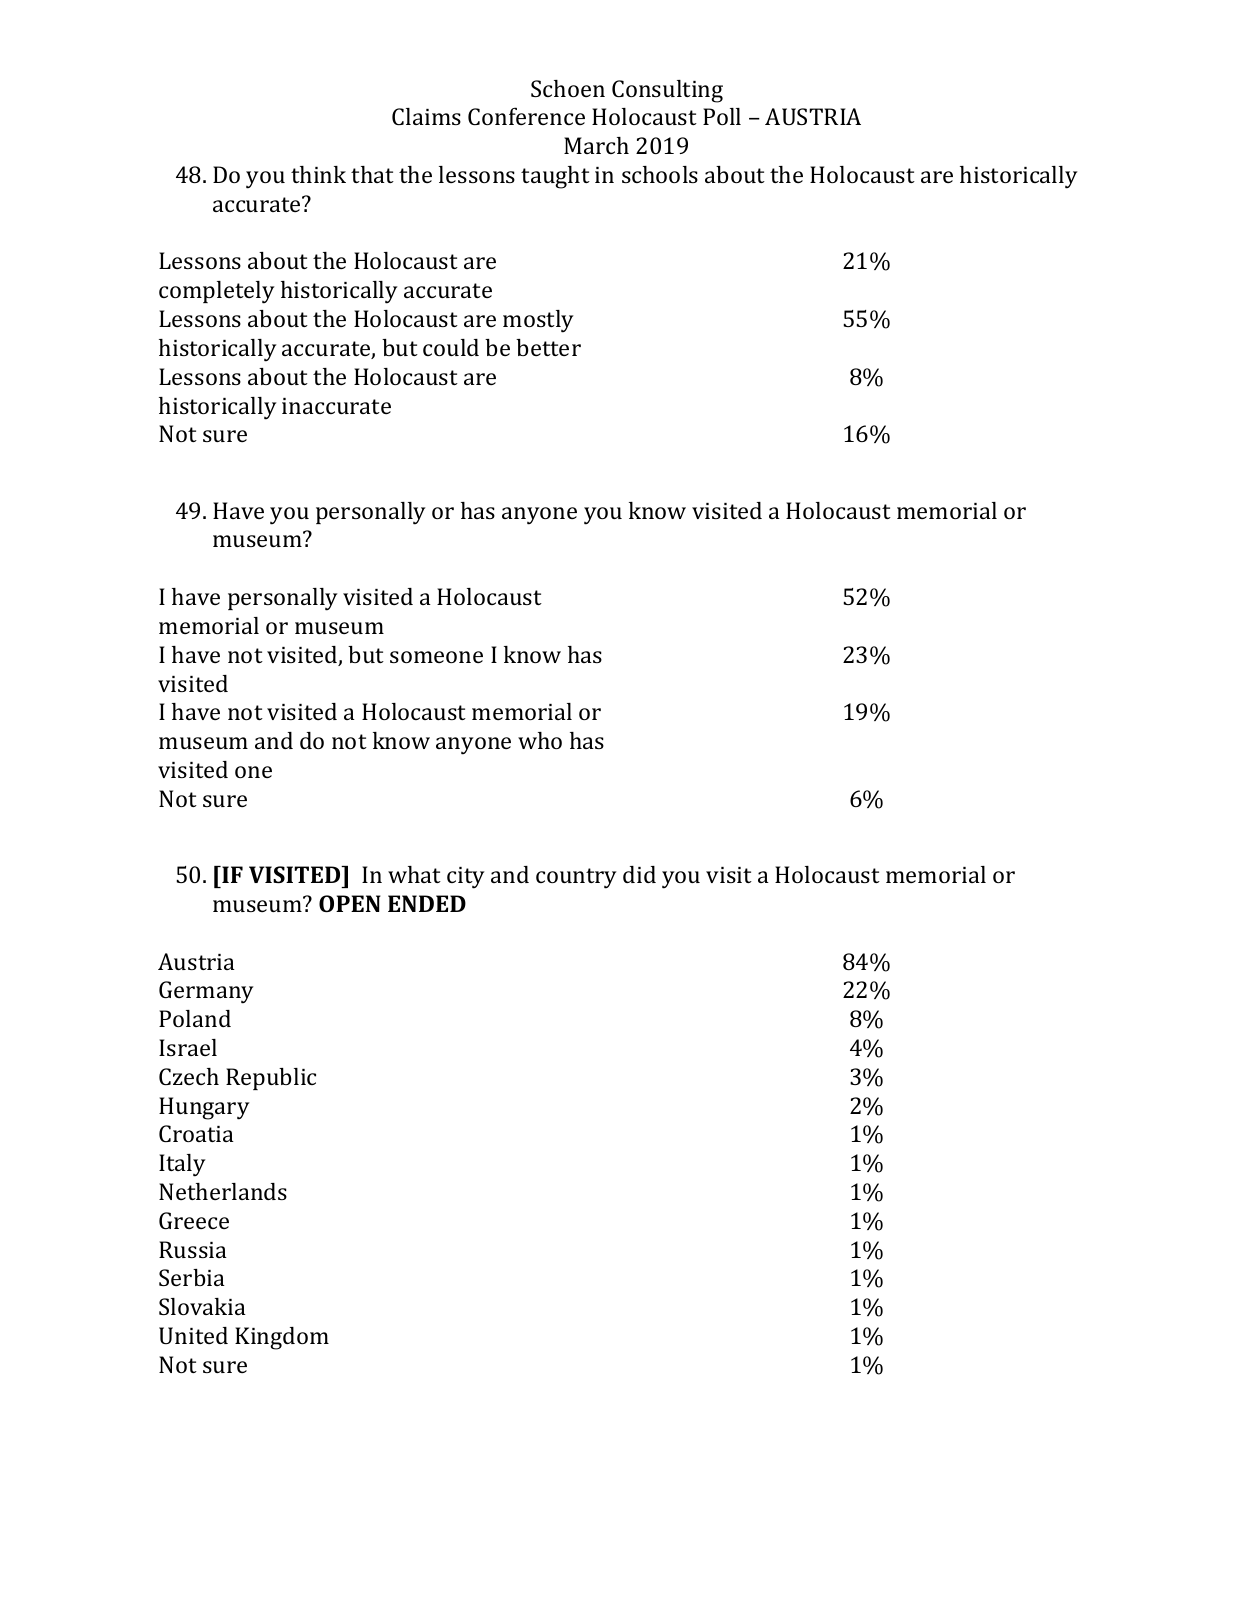 The width and height of the page is (1254, 1622). What do you see at coordinates (202, 1306) in the page?
I see `Slovakia` at bounding box center [202, 1306].
